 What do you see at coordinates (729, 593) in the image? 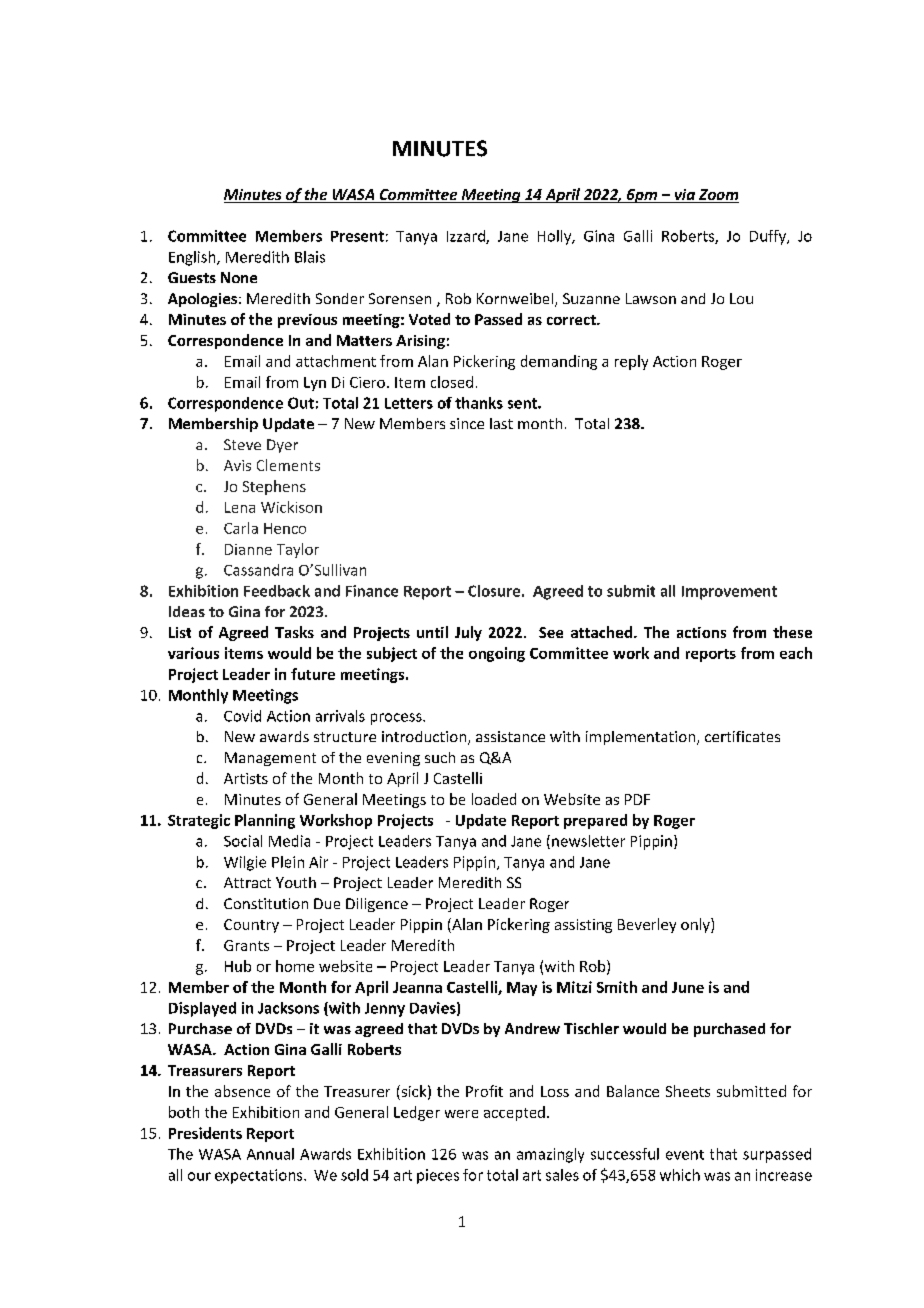
I see `Improvement` at bounding box center [729, 593].
